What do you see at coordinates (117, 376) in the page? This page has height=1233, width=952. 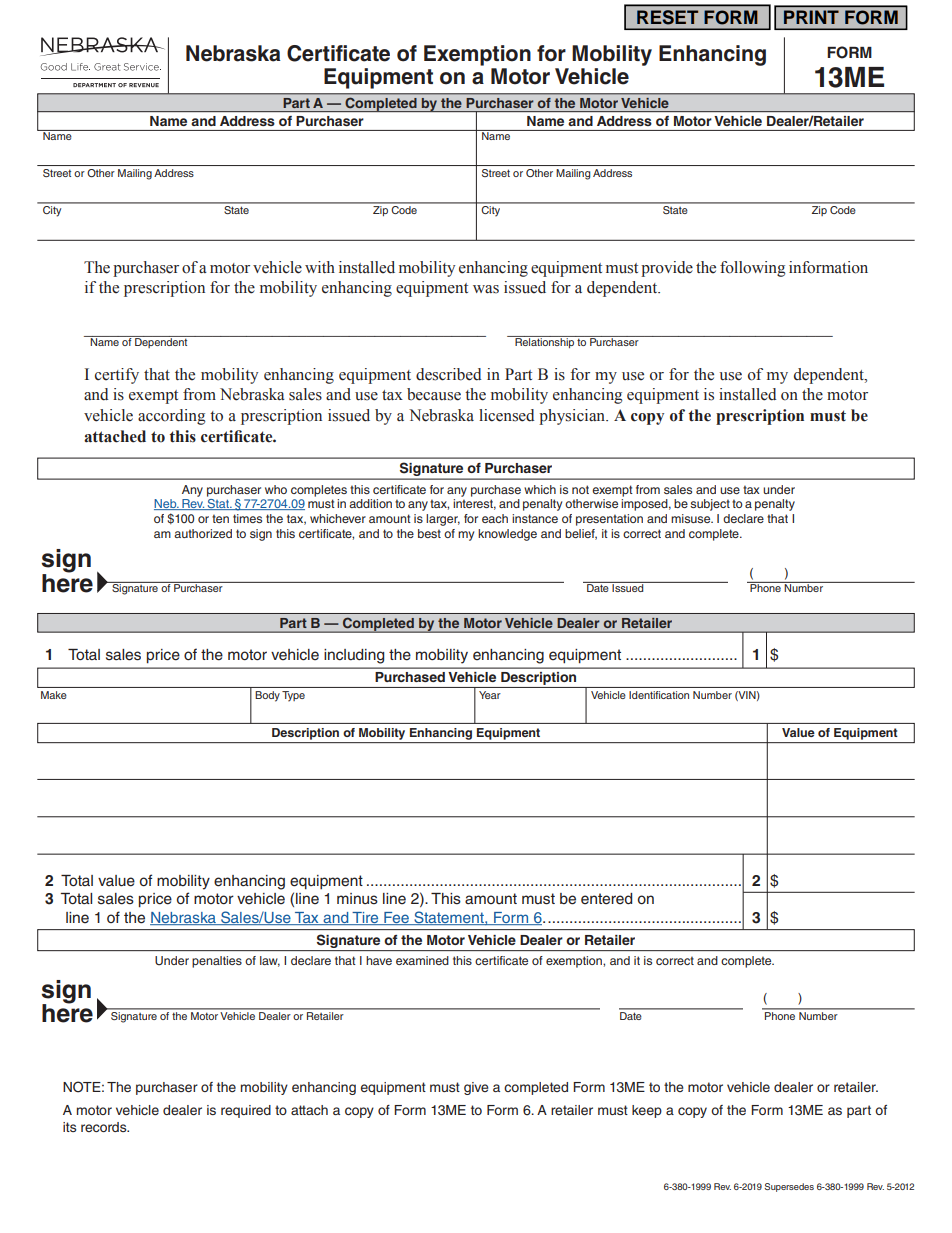 I see `certify` at bounding box center [117, 376].
